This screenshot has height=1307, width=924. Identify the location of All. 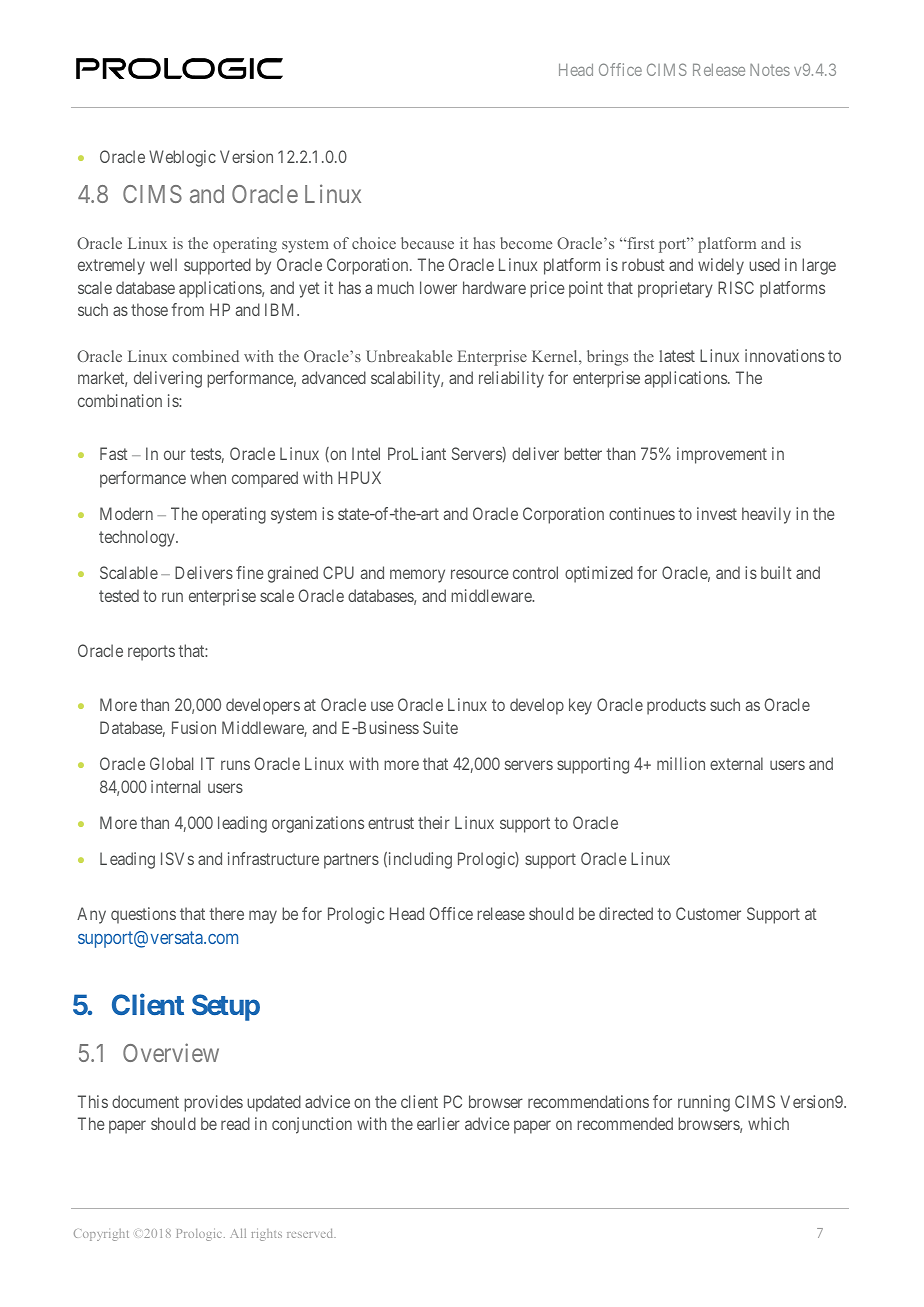
(238, 1233).
